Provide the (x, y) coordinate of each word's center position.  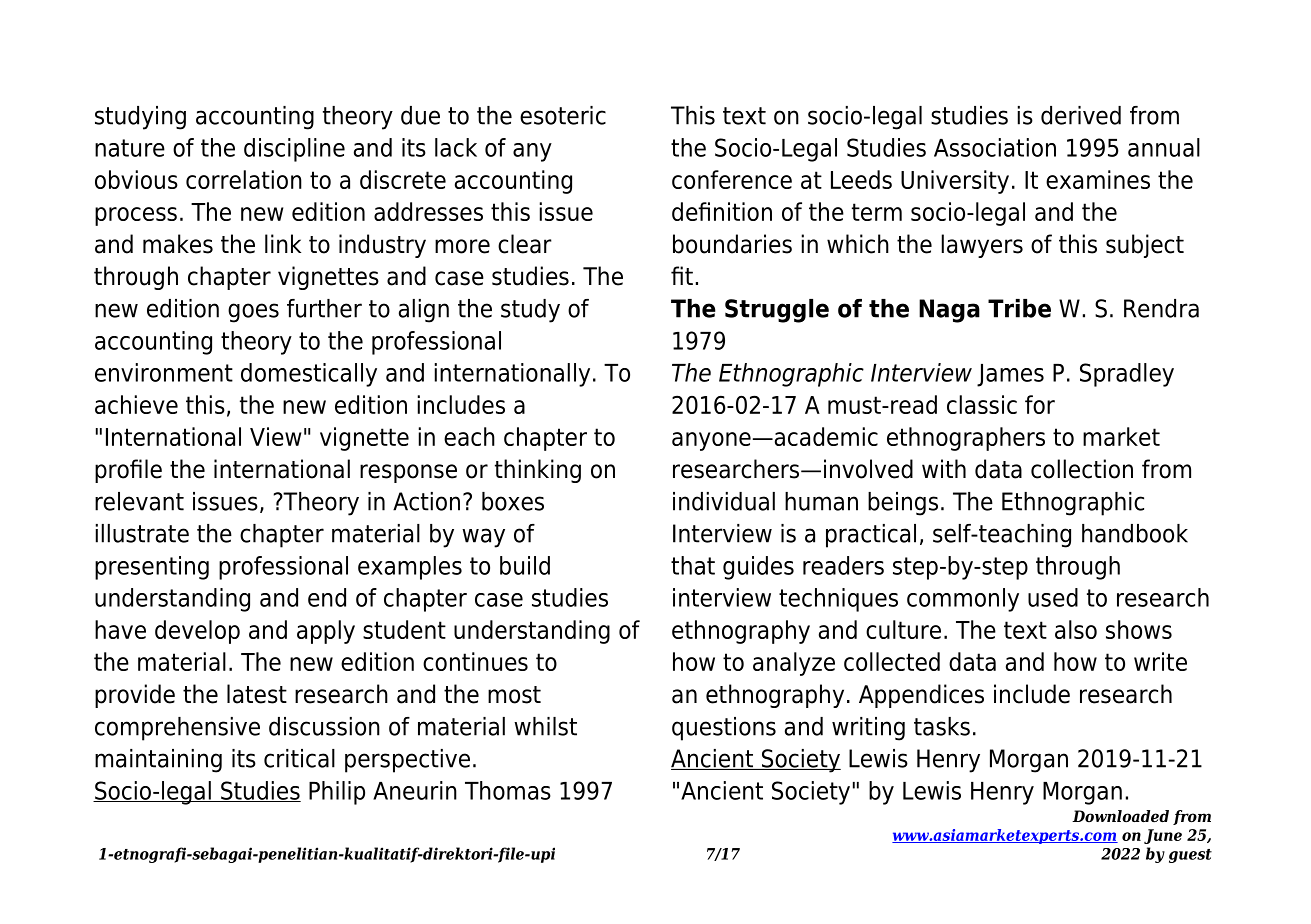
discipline (294, 150)
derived (1081, 115)
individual (724, 501)
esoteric (563, 115)
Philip (337, 793)
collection (1082, 469)
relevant (139, 501)
